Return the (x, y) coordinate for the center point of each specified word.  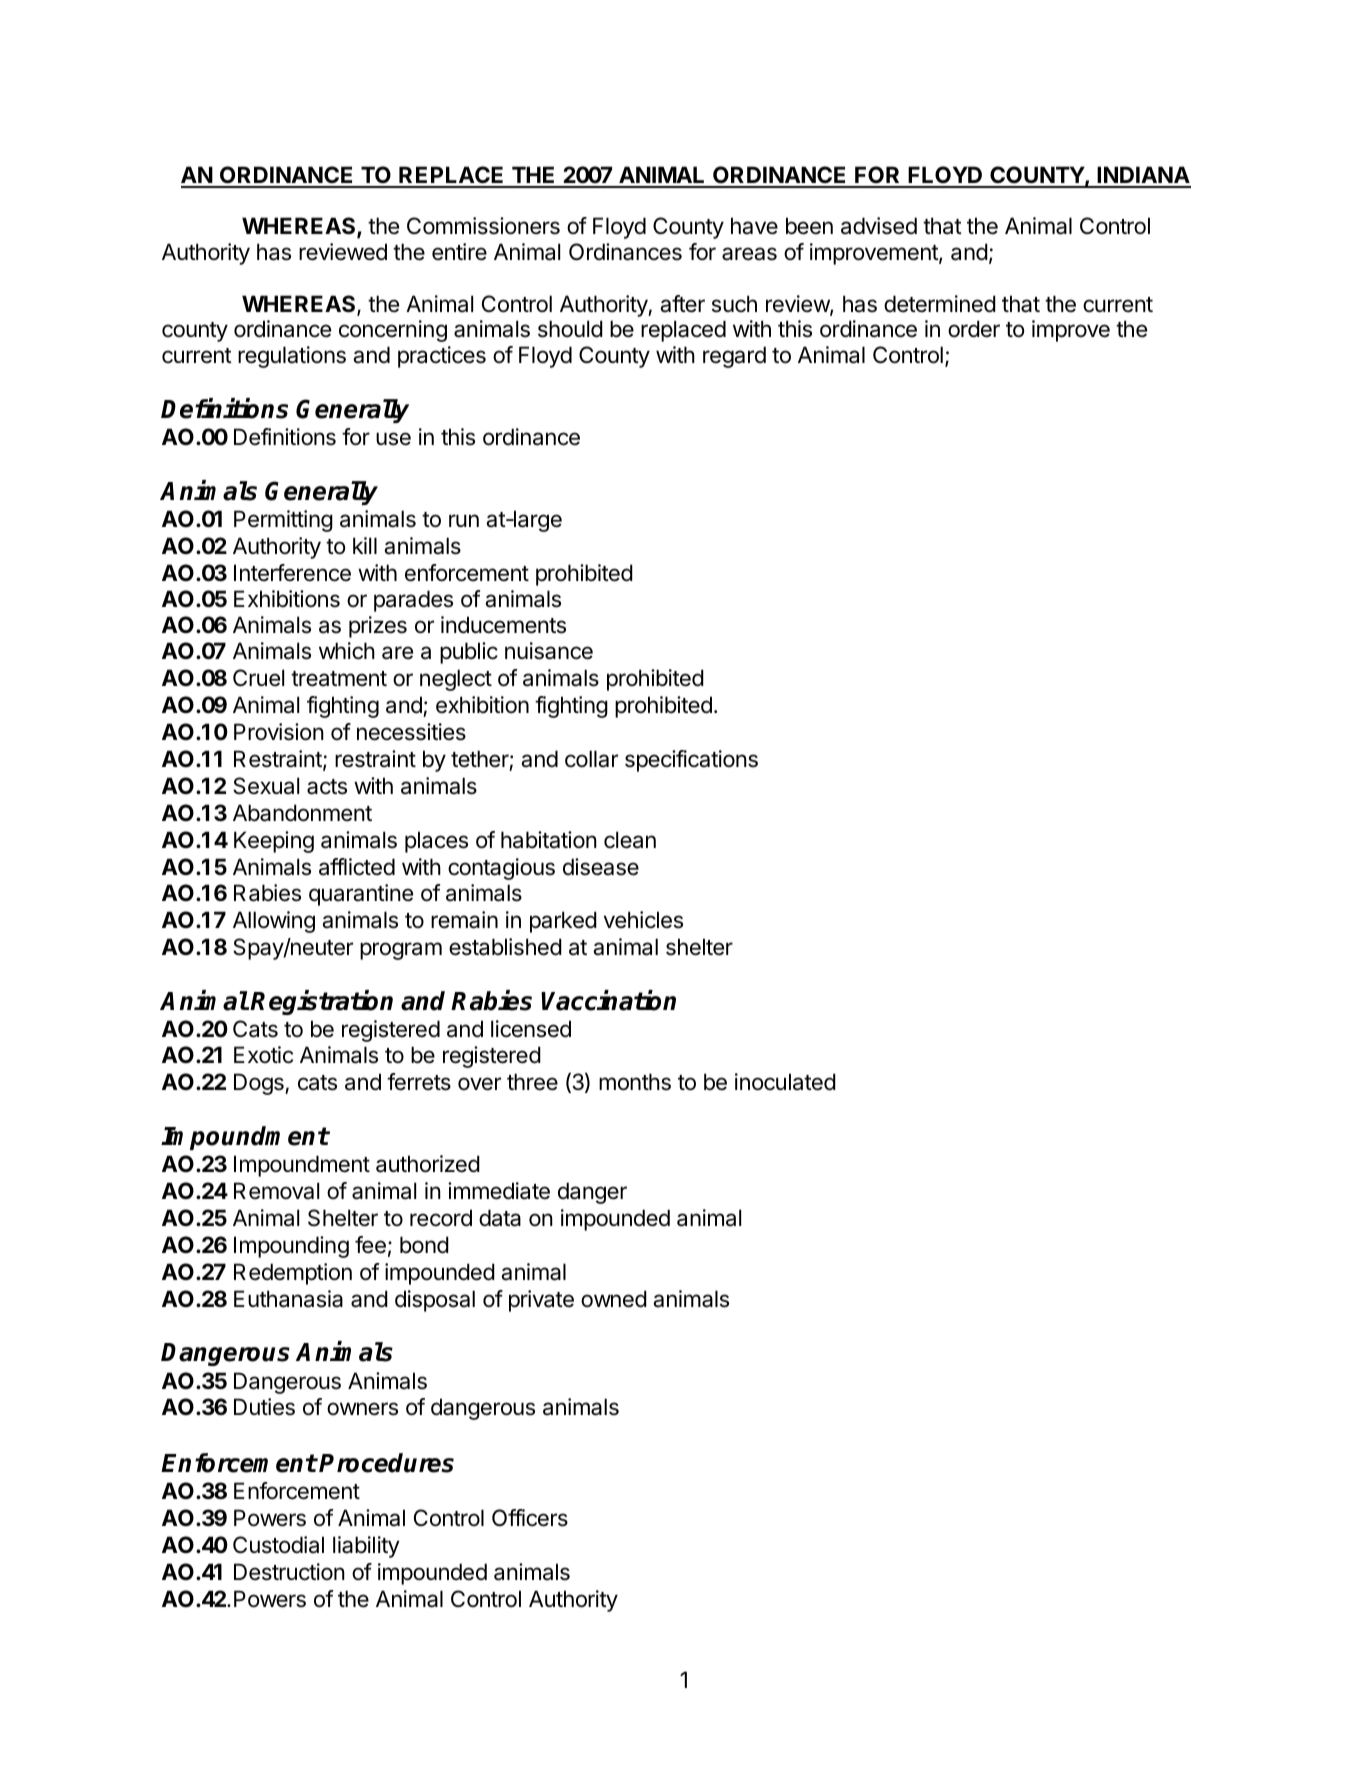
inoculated (785, 1082)
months (635, 1082)
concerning (393, 331)
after (682, 304)
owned (614, 1299)
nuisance (549, 651)
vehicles (643, 920)
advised (879, 226)
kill (365, 545)
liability (366, 1547)
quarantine (361, 895)
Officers (530, 1518)
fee (370, 1245)
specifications (691, 761)
